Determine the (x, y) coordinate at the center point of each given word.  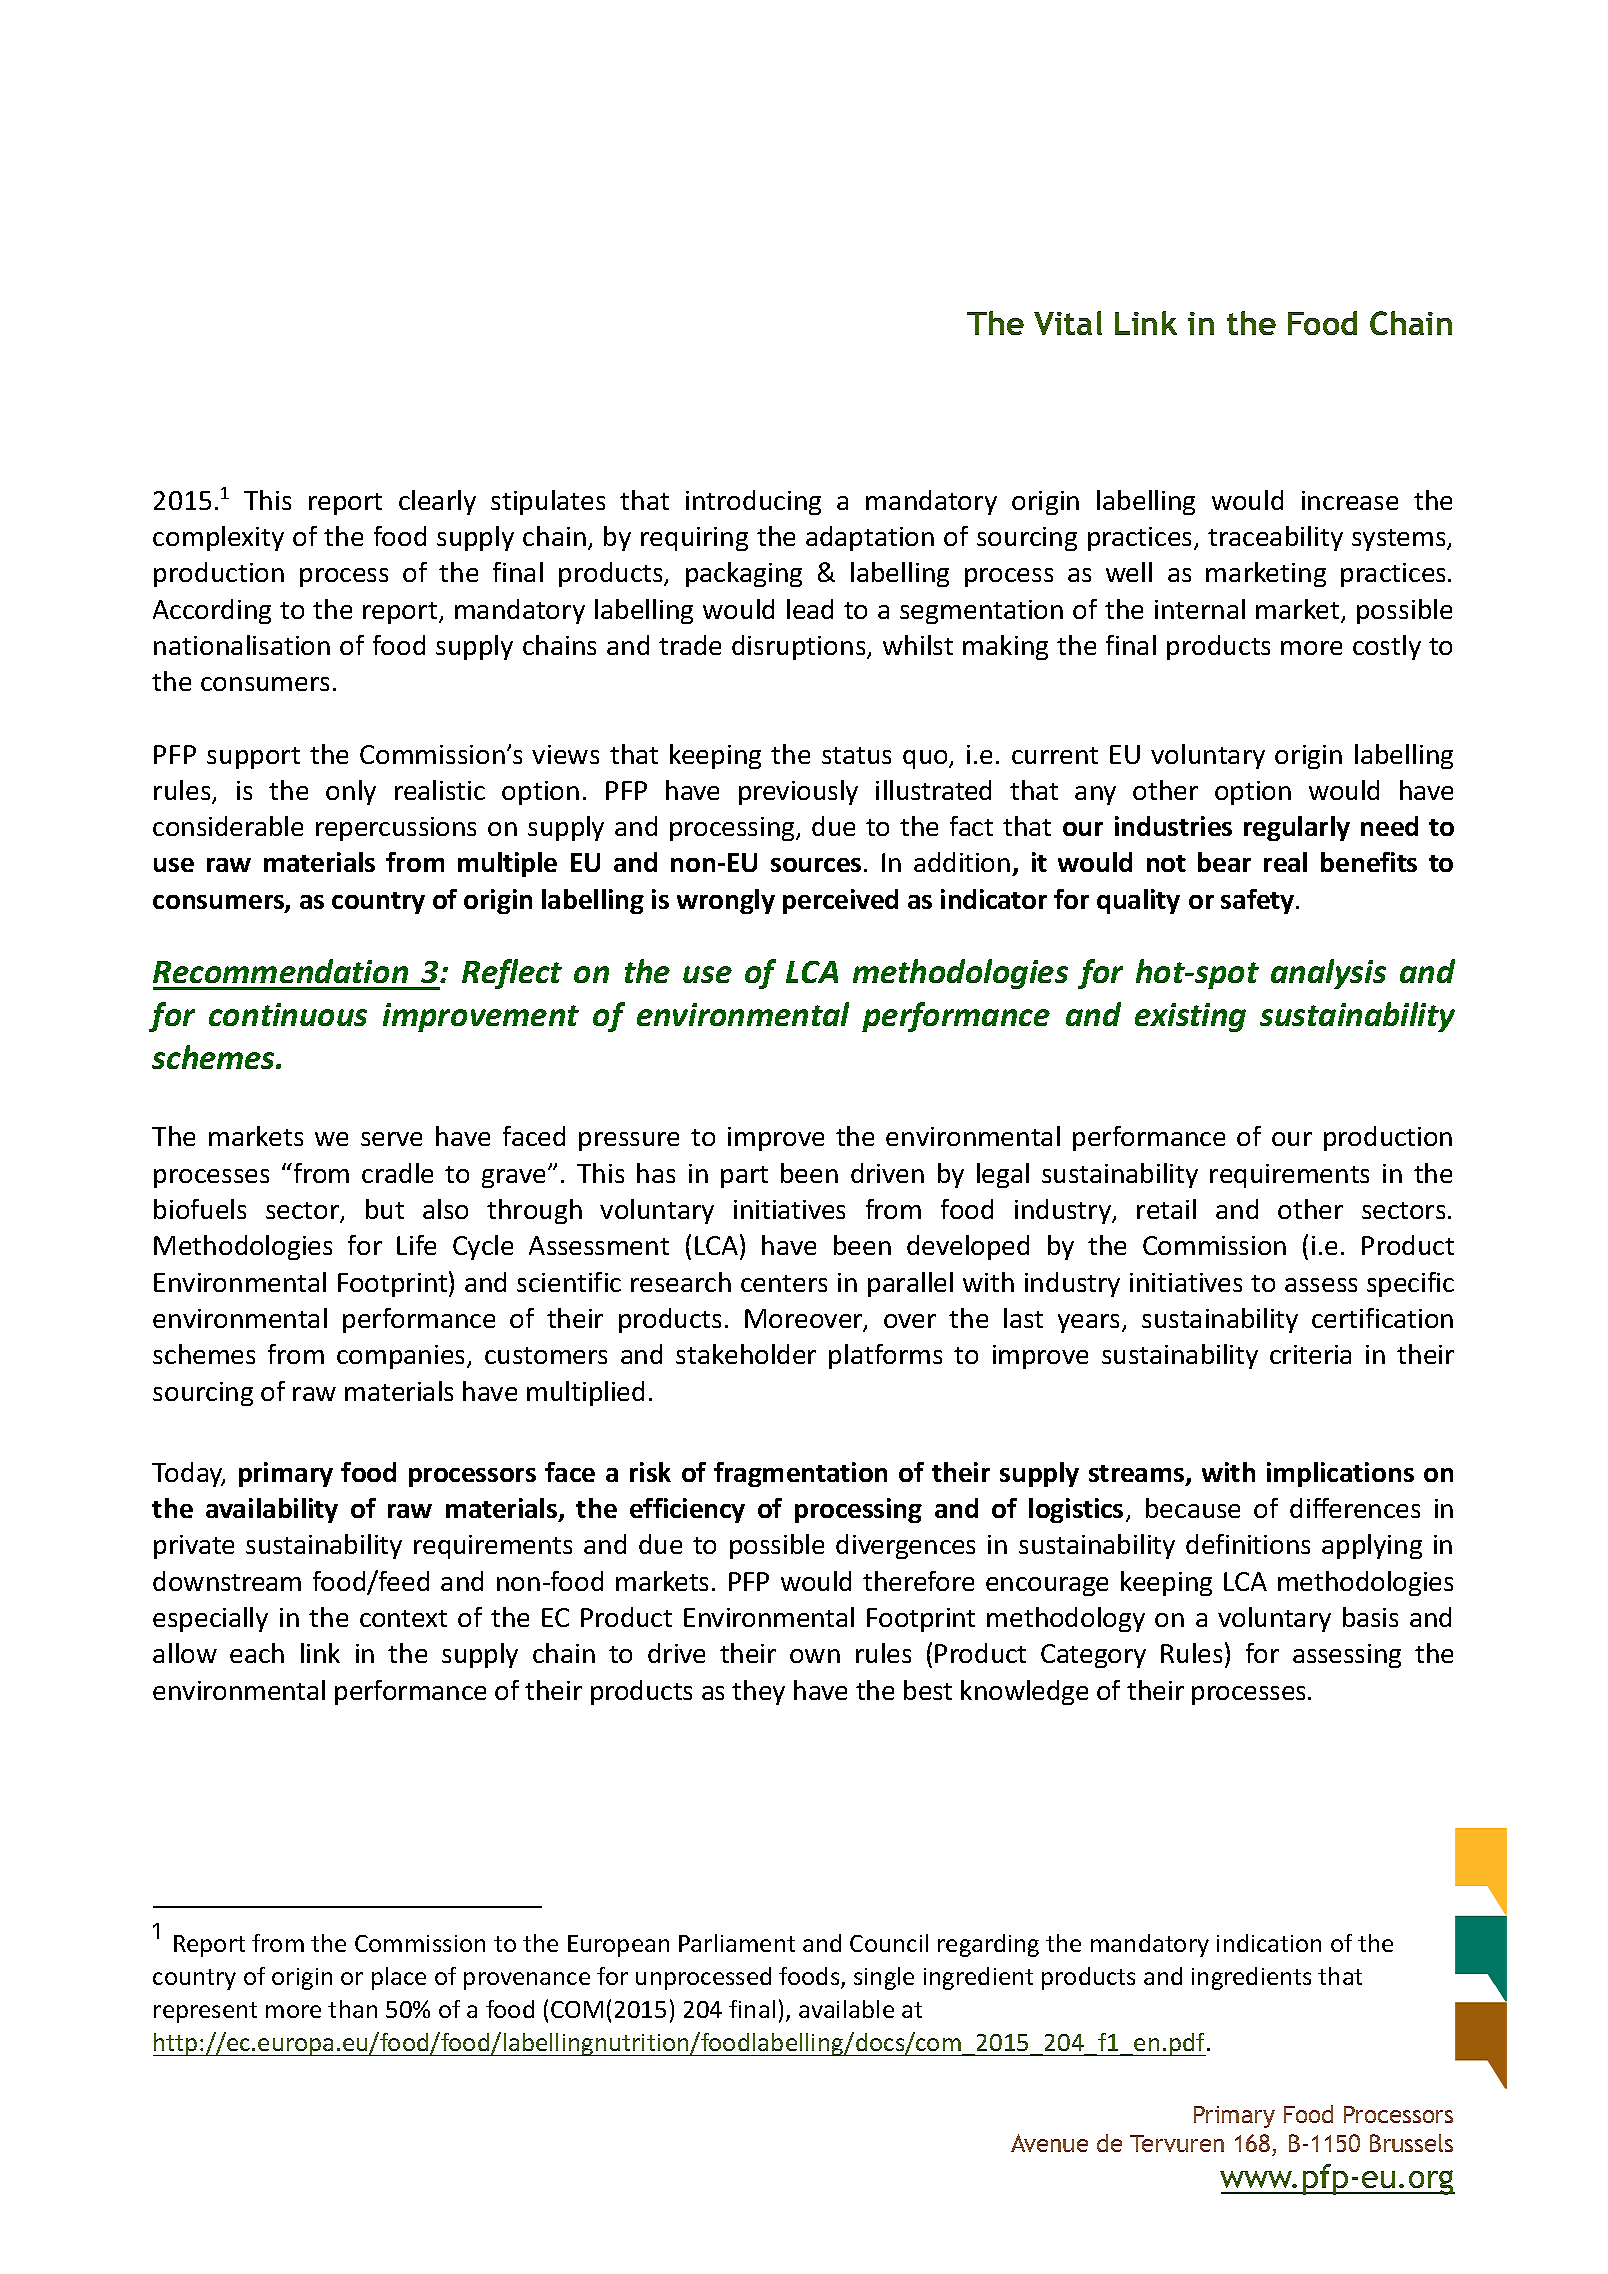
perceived (840, 901)
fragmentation (800, 1474)
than (352, 2009)
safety (1259, 901)
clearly (437, 502)
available (846, 2009)
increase (1350, 500)
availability (272, 1510)
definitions (1248, 1544)
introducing (753, 502)
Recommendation (280, 971)
